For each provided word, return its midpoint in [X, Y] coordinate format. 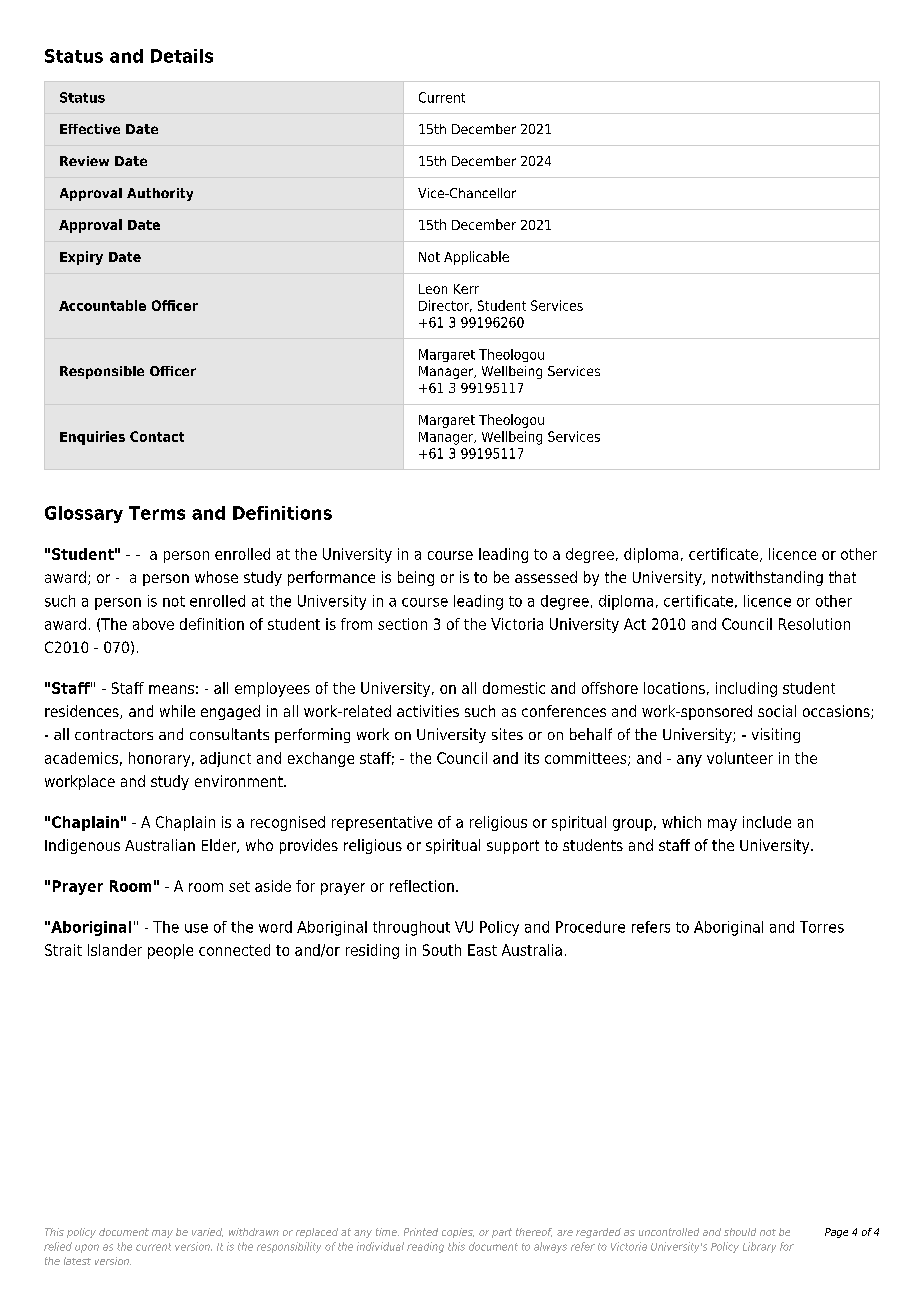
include [767, 822]
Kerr [466, 289]
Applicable [476, 258]
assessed [546, 577]
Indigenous [82, 846]
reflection [422, 886]
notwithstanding [767, 578]
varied [207, 1232]
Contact [157, 436]
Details [182, 56]
